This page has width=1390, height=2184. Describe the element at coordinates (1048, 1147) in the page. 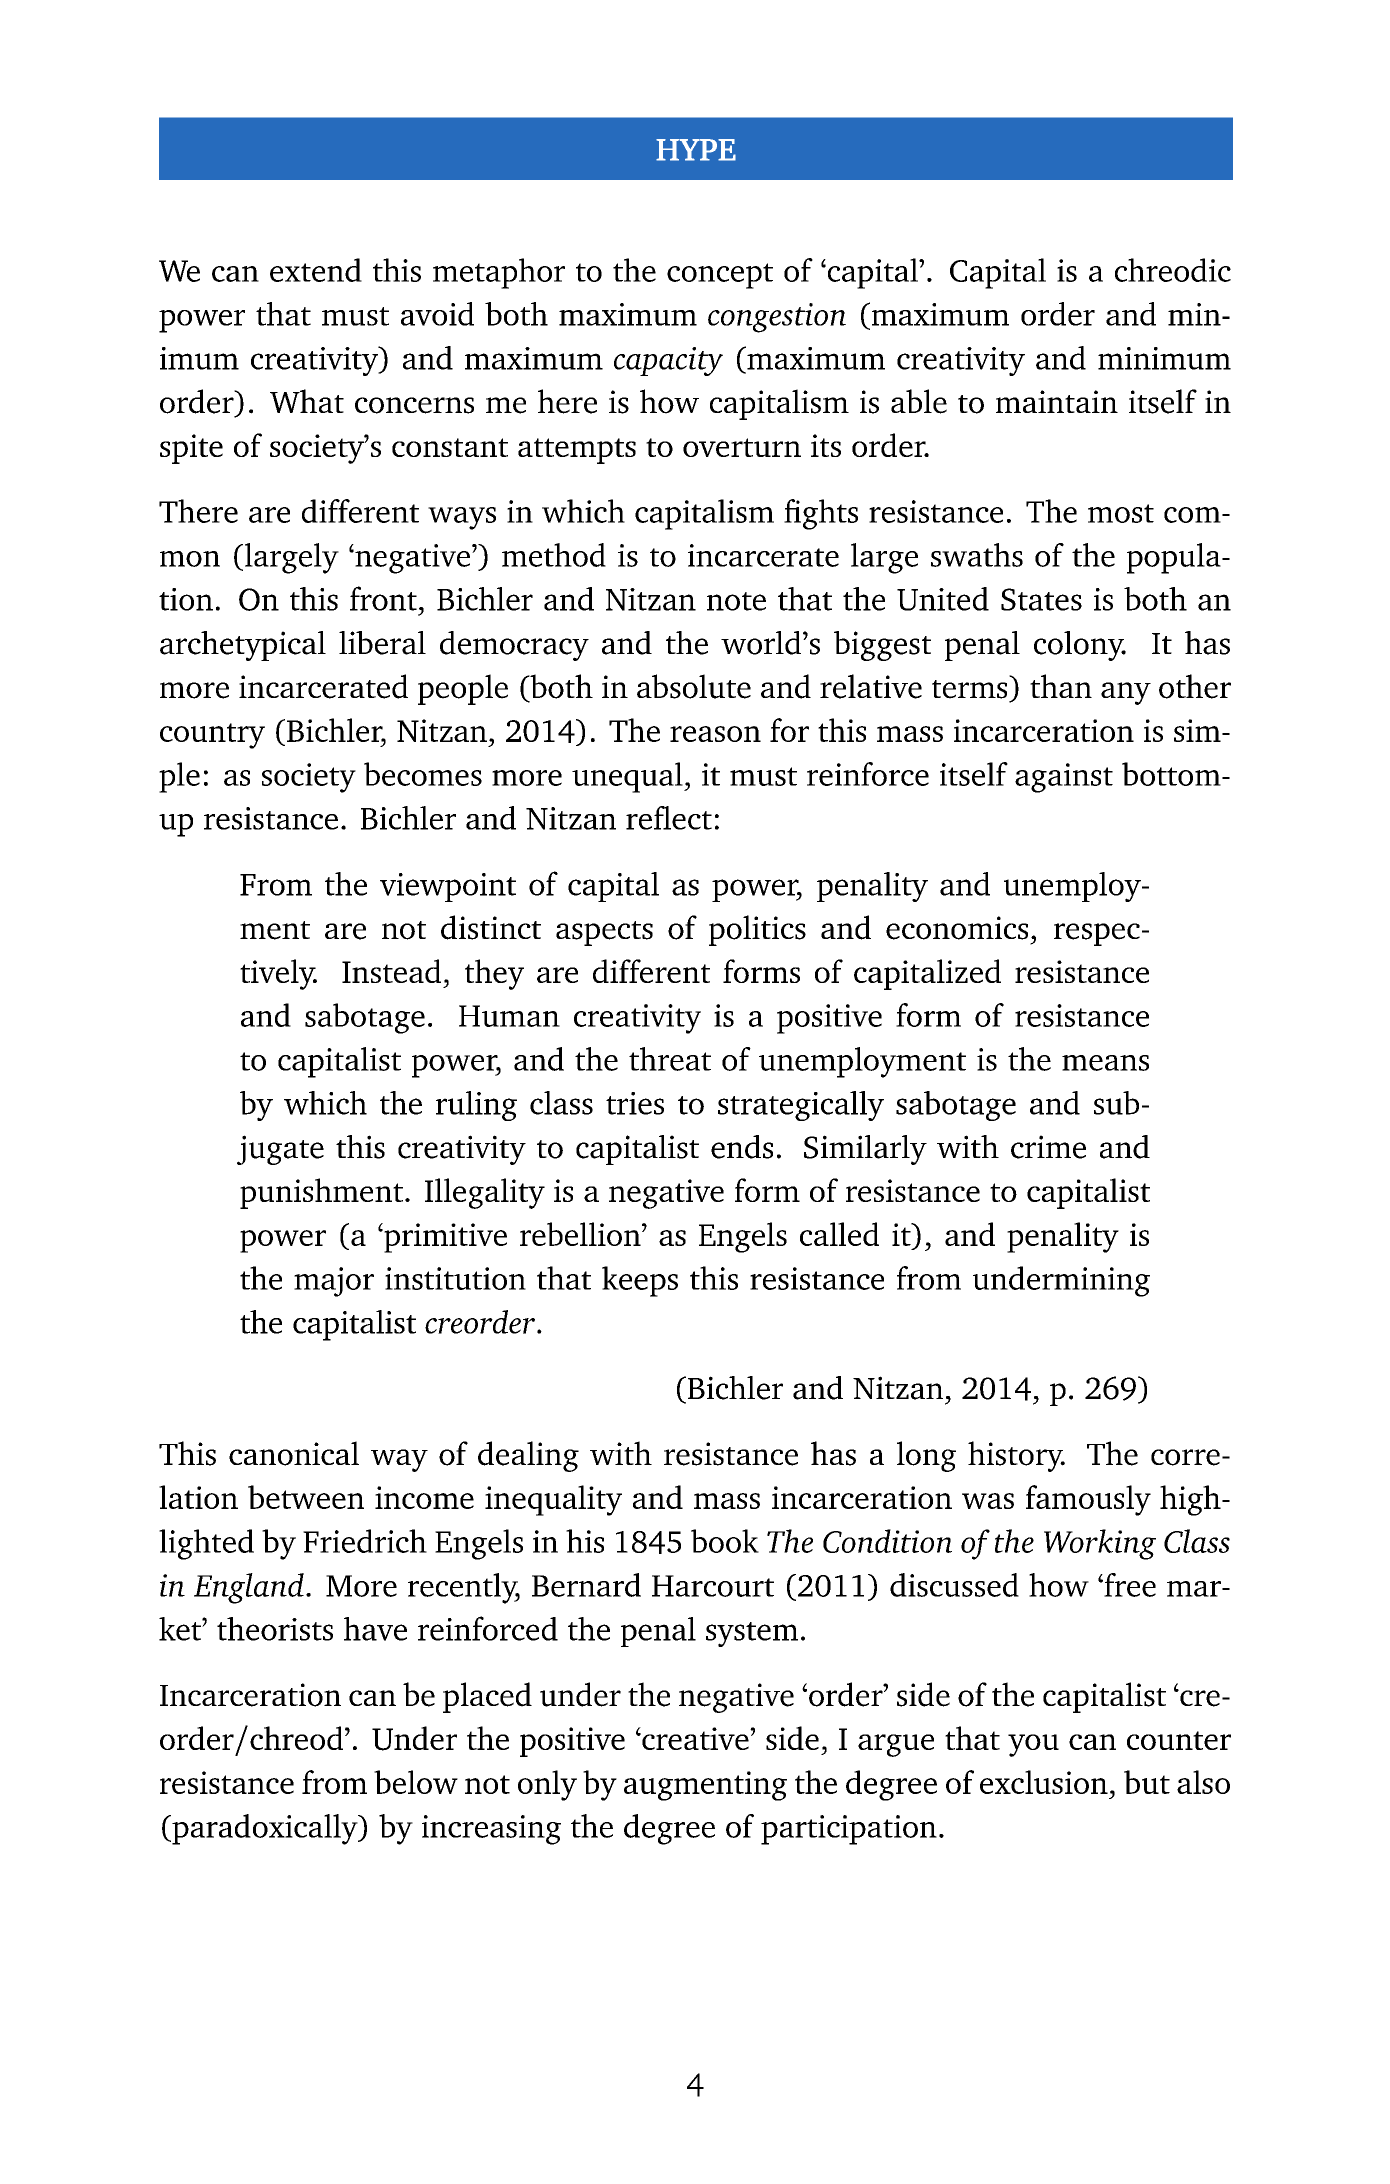

I see `crime` at that location.
